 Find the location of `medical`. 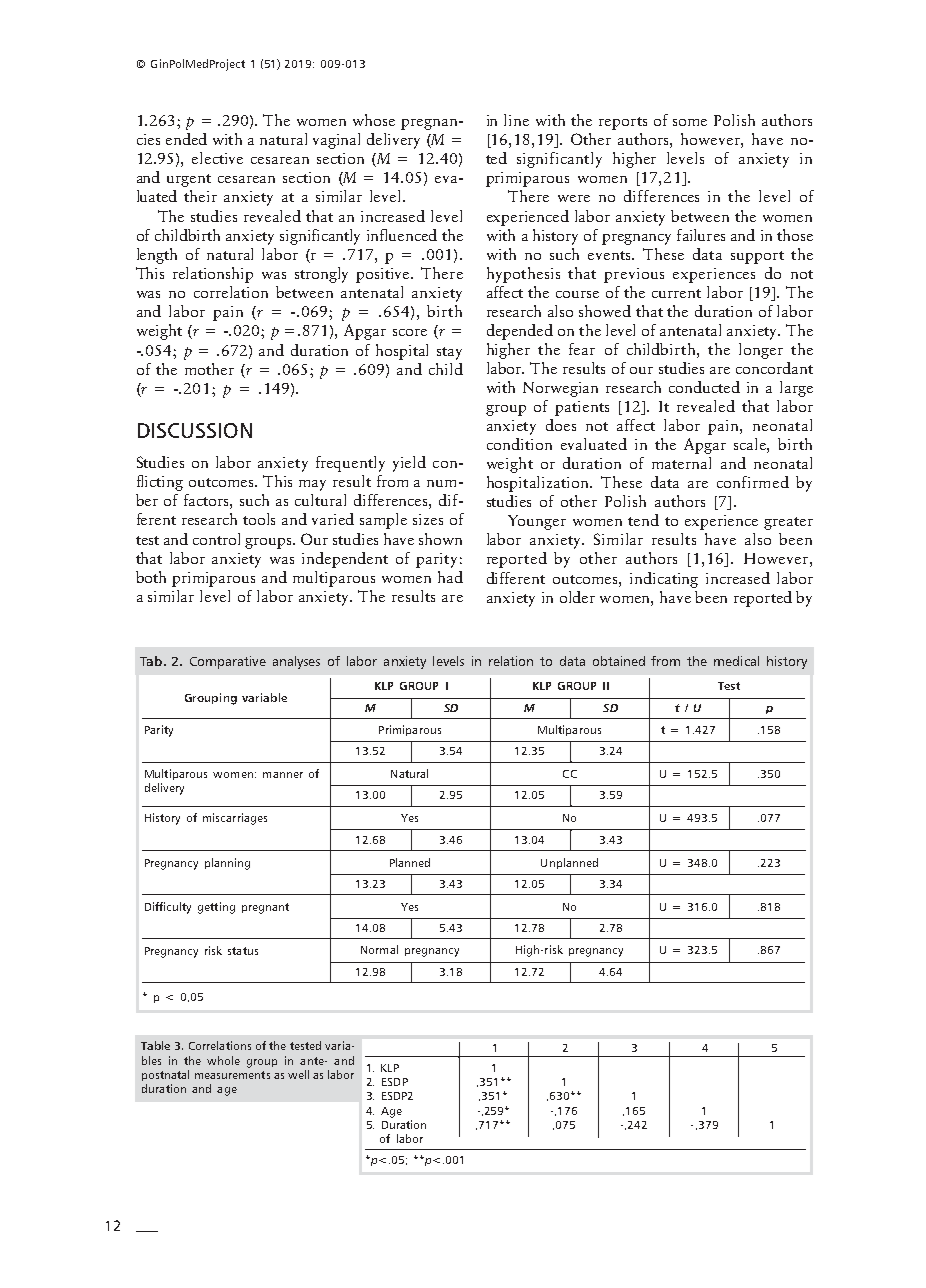

medical is located at coordinates (736, 661).
